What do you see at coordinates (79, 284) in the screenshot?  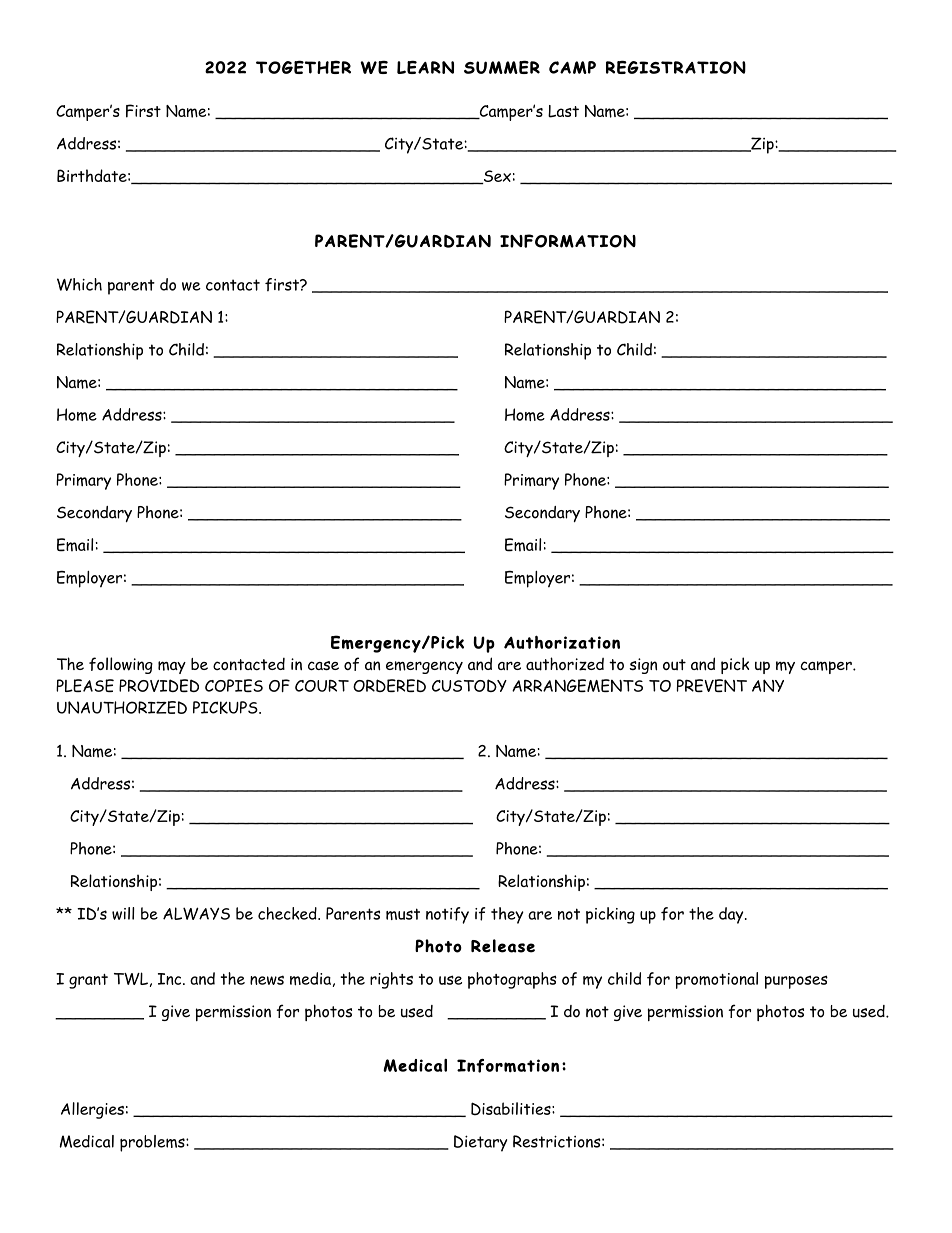 I see `Which` at bounding box center [79, 284].
